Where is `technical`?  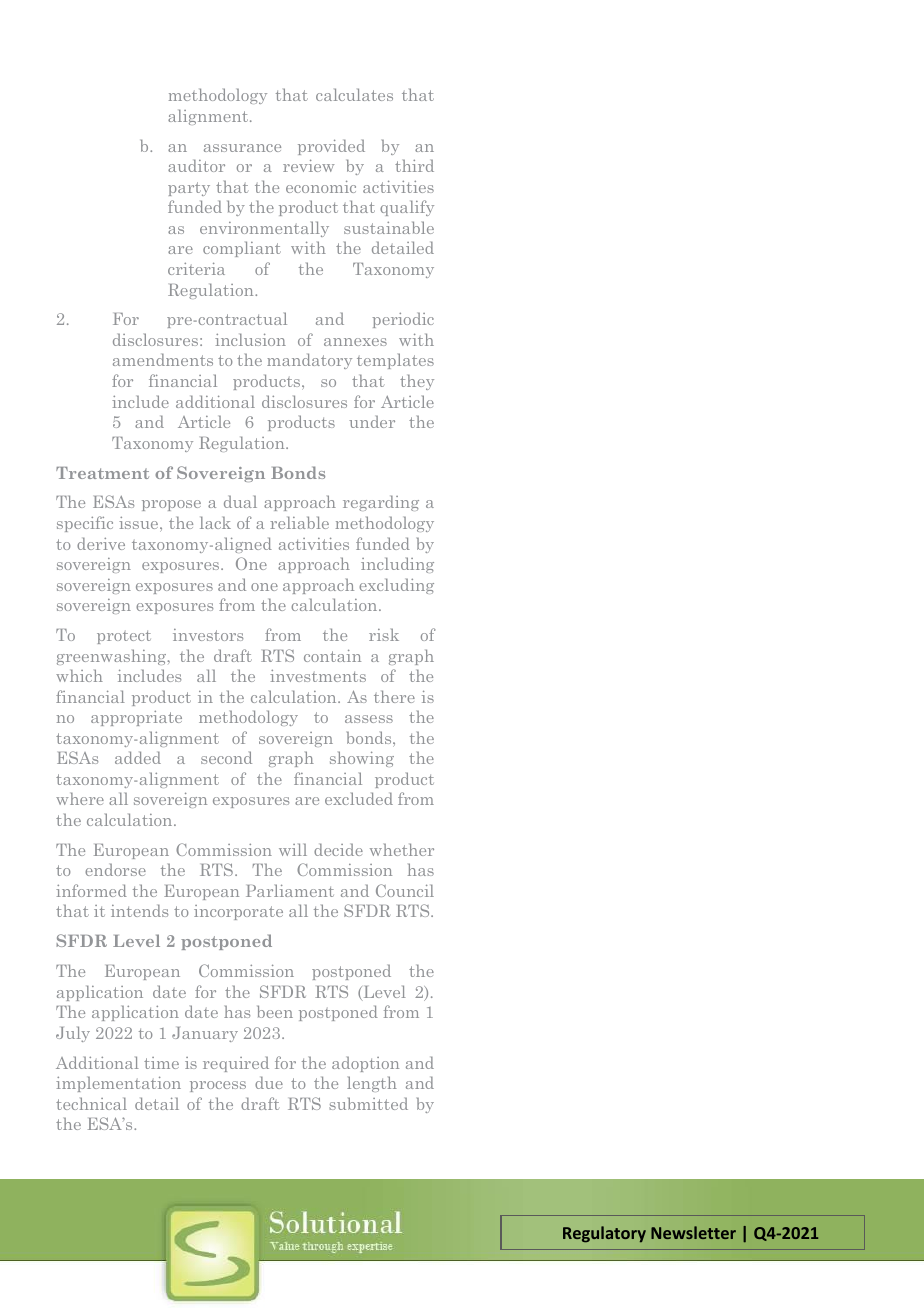 technical is located at coordinates (91, 1103).
